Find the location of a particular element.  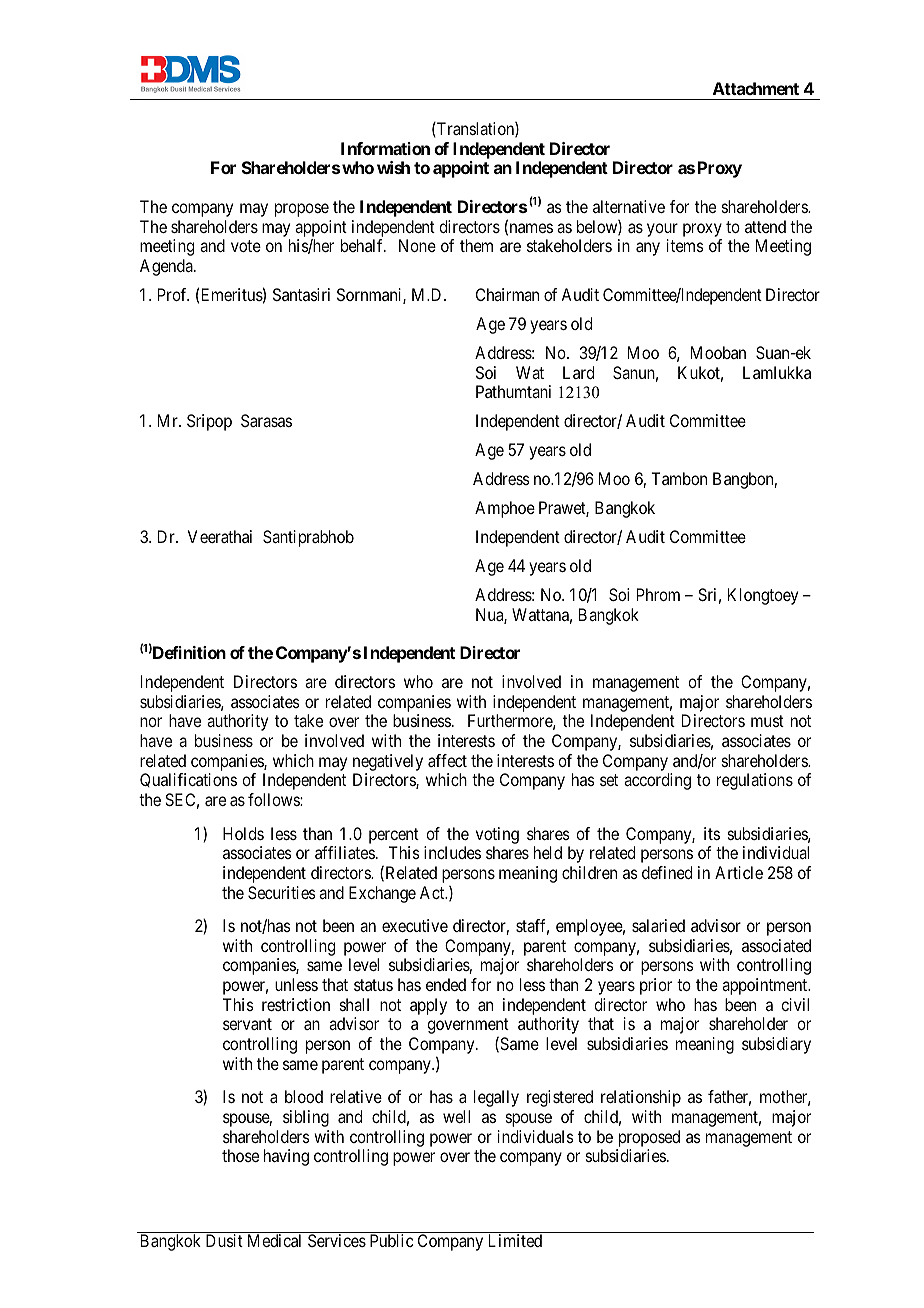

Information is located at coordinates (385, 148).
